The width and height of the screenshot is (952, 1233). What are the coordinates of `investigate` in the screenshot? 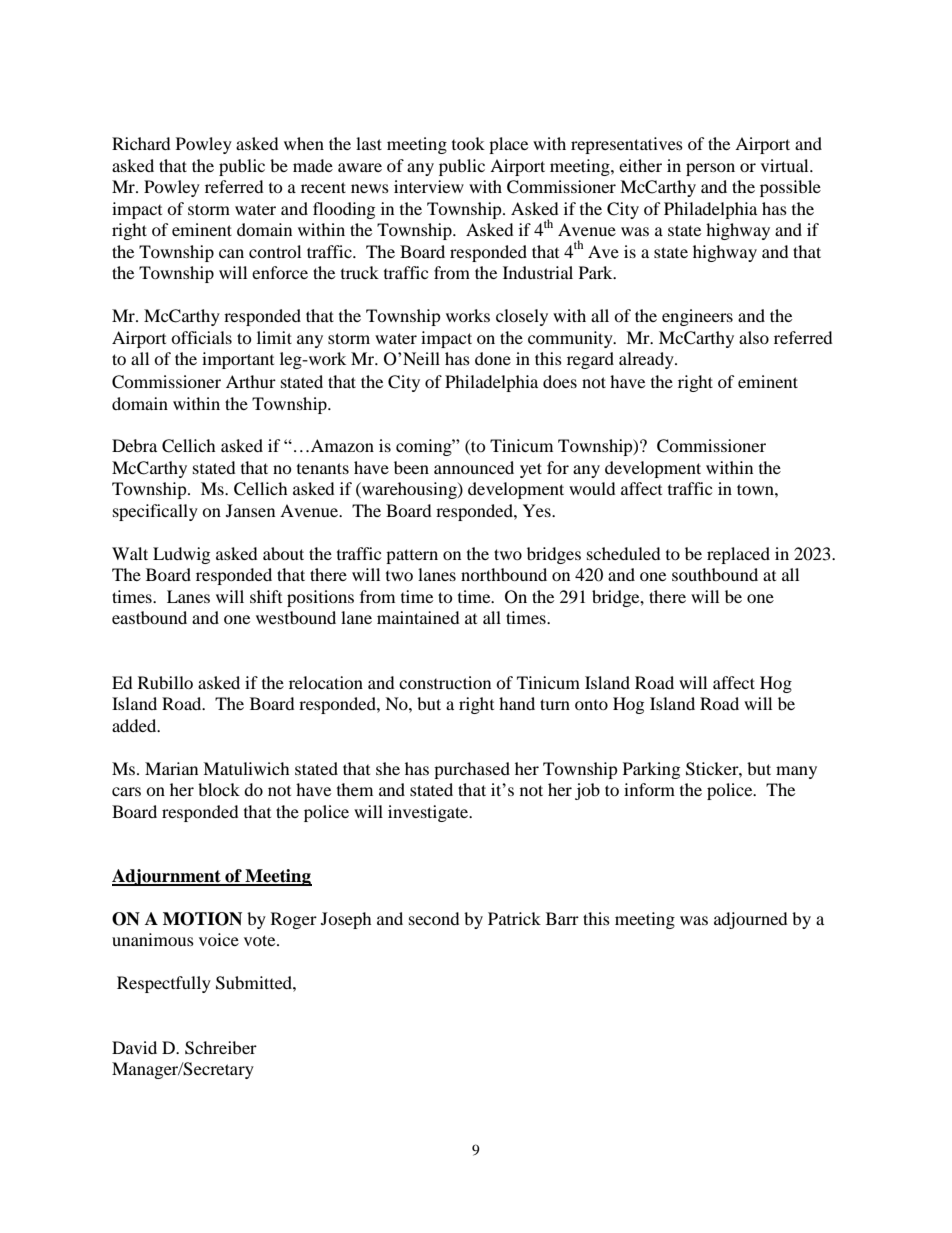 It's located at (429, 813).
